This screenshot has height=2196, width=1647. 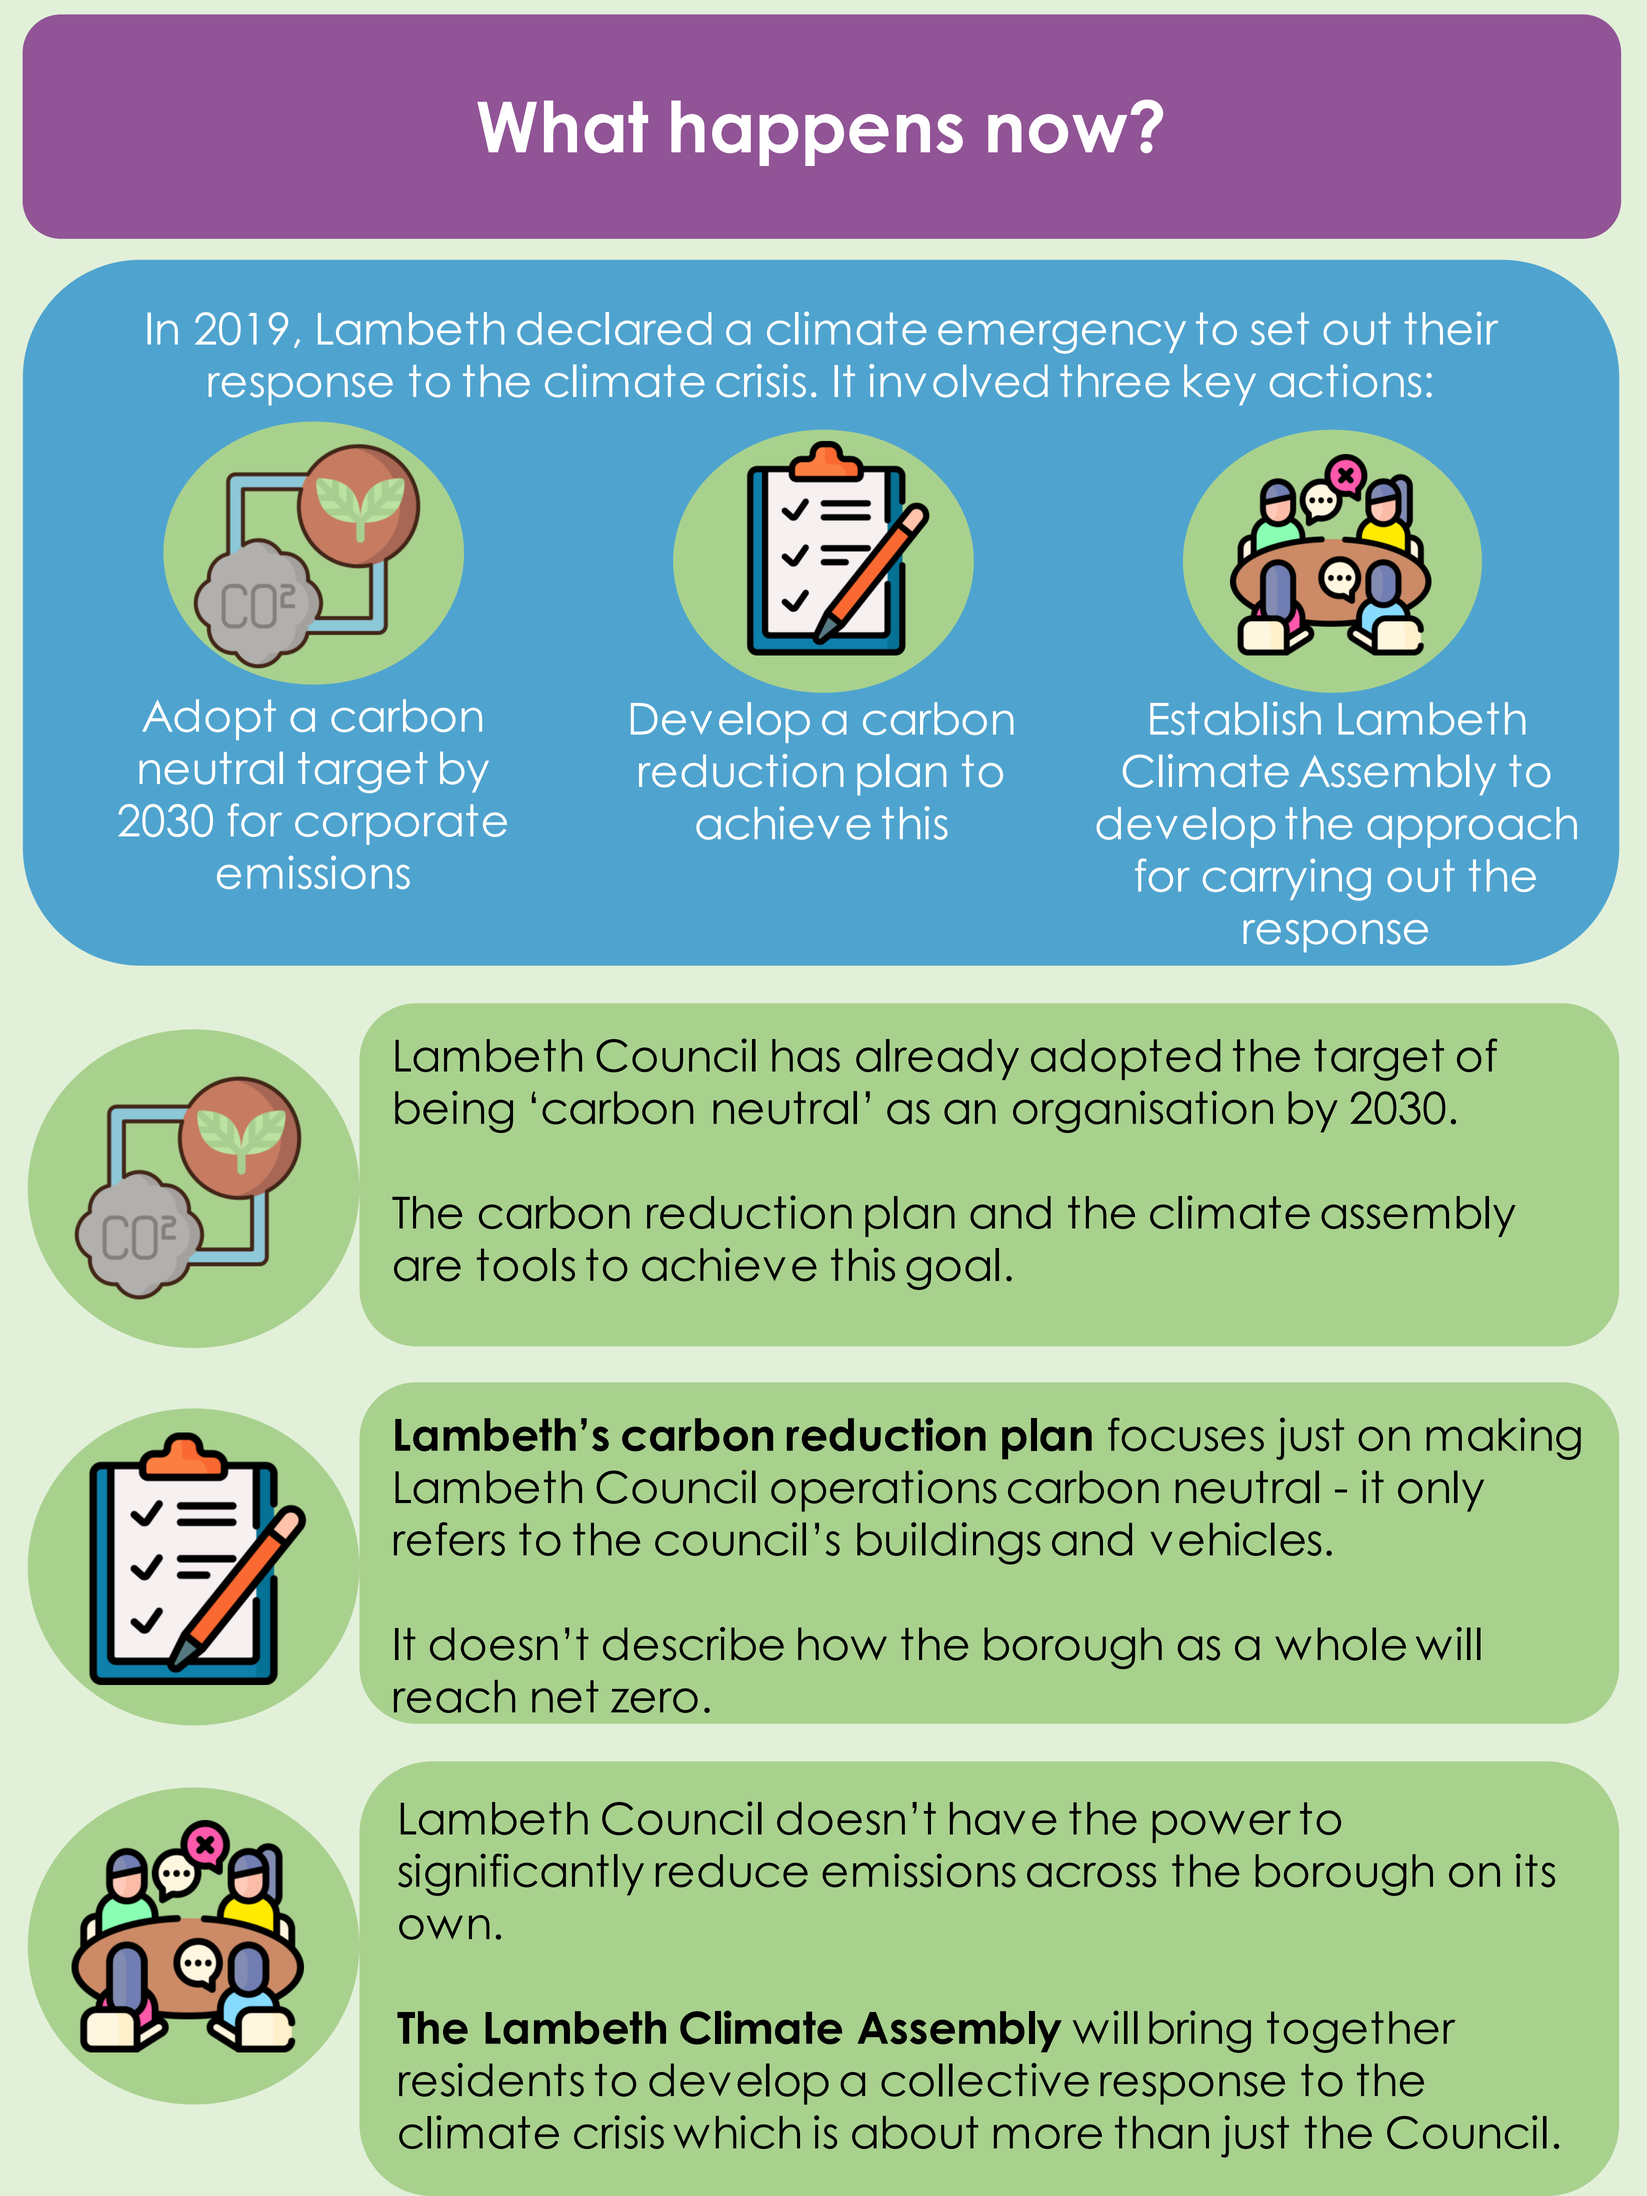 What do you see at coordinates (1361, 2032) in the screenshot?
I see `together` at bounding box center [1361, 2032].
